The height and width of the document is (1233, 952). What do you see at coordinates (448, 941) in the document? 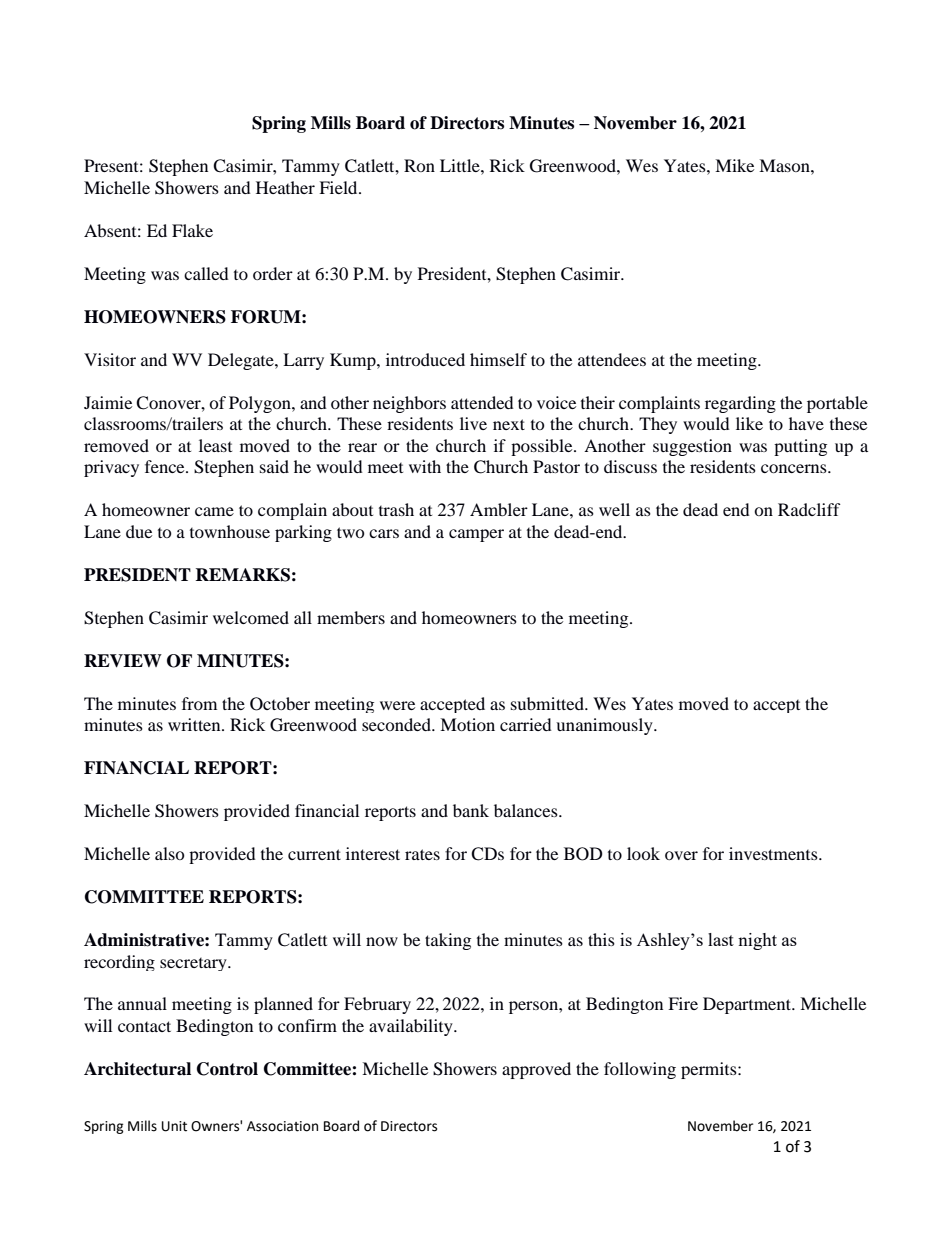
I see `taking` at bounding box center [448, 941].
